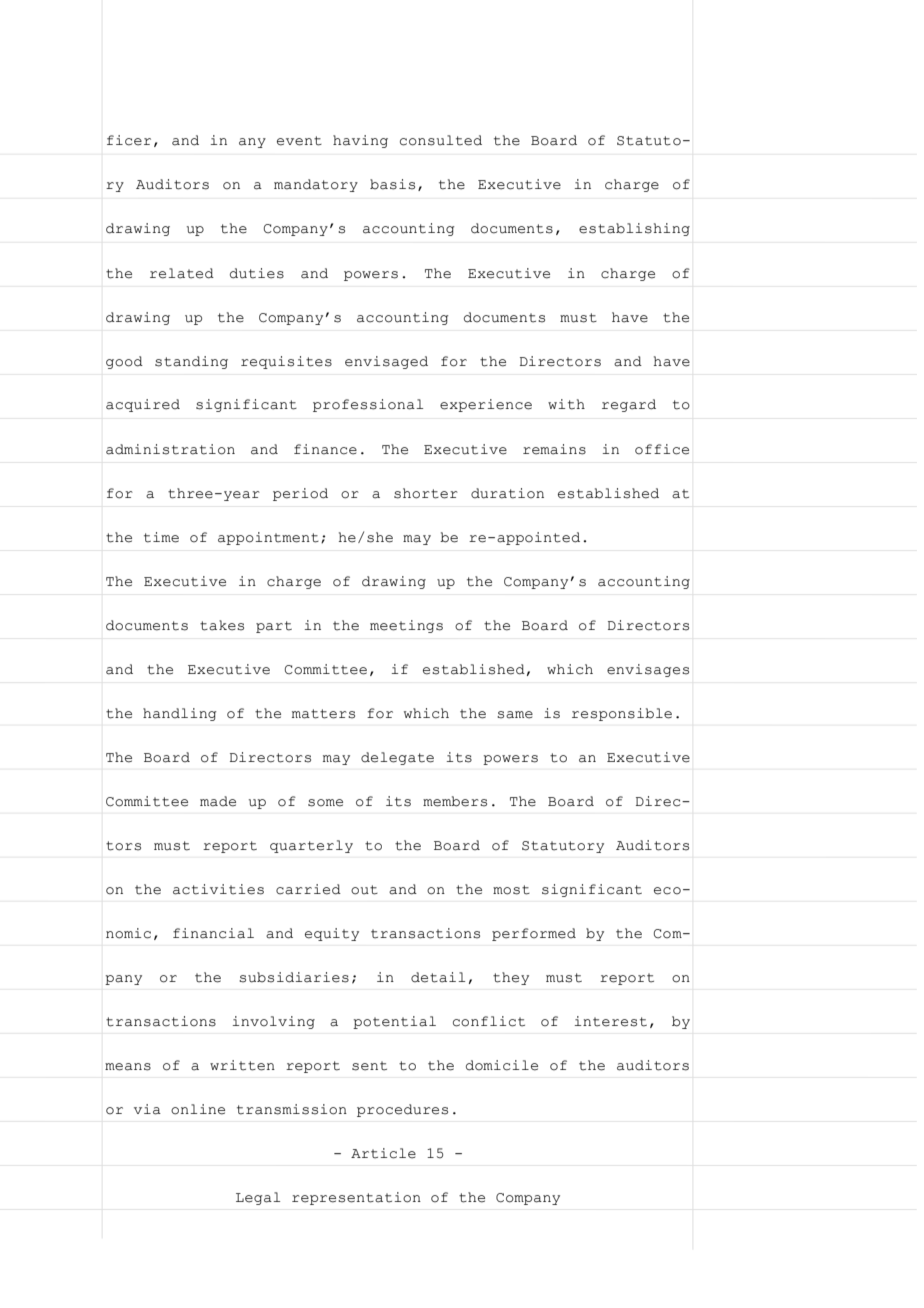 Image resolution: width=924 pixels, height=1308 pixels. What do you see at coordinates (182, 273) in the page?
I see `related` at bounding box center [182, 273].
